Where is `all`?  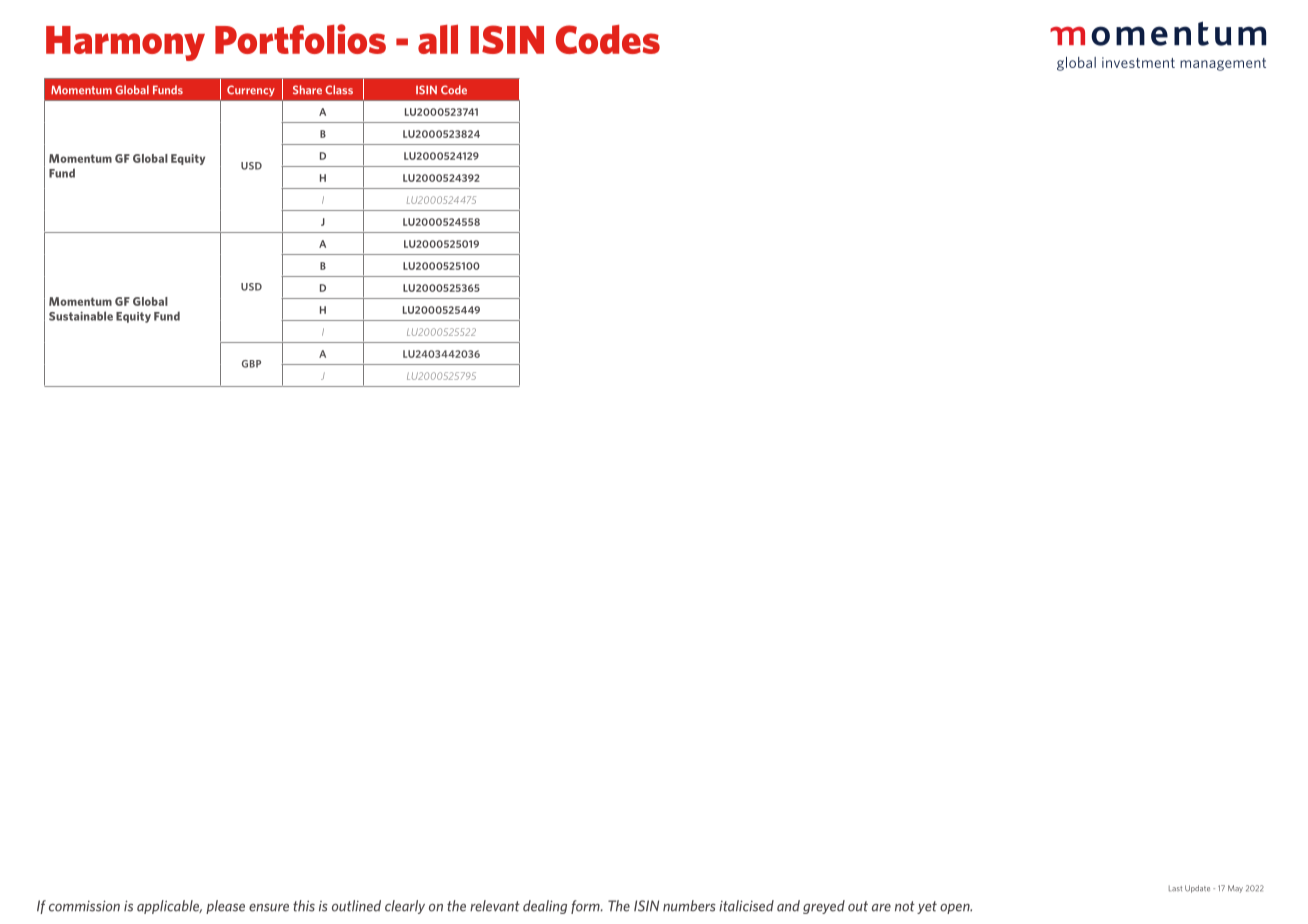 all is located at coordinates (438, 39).
